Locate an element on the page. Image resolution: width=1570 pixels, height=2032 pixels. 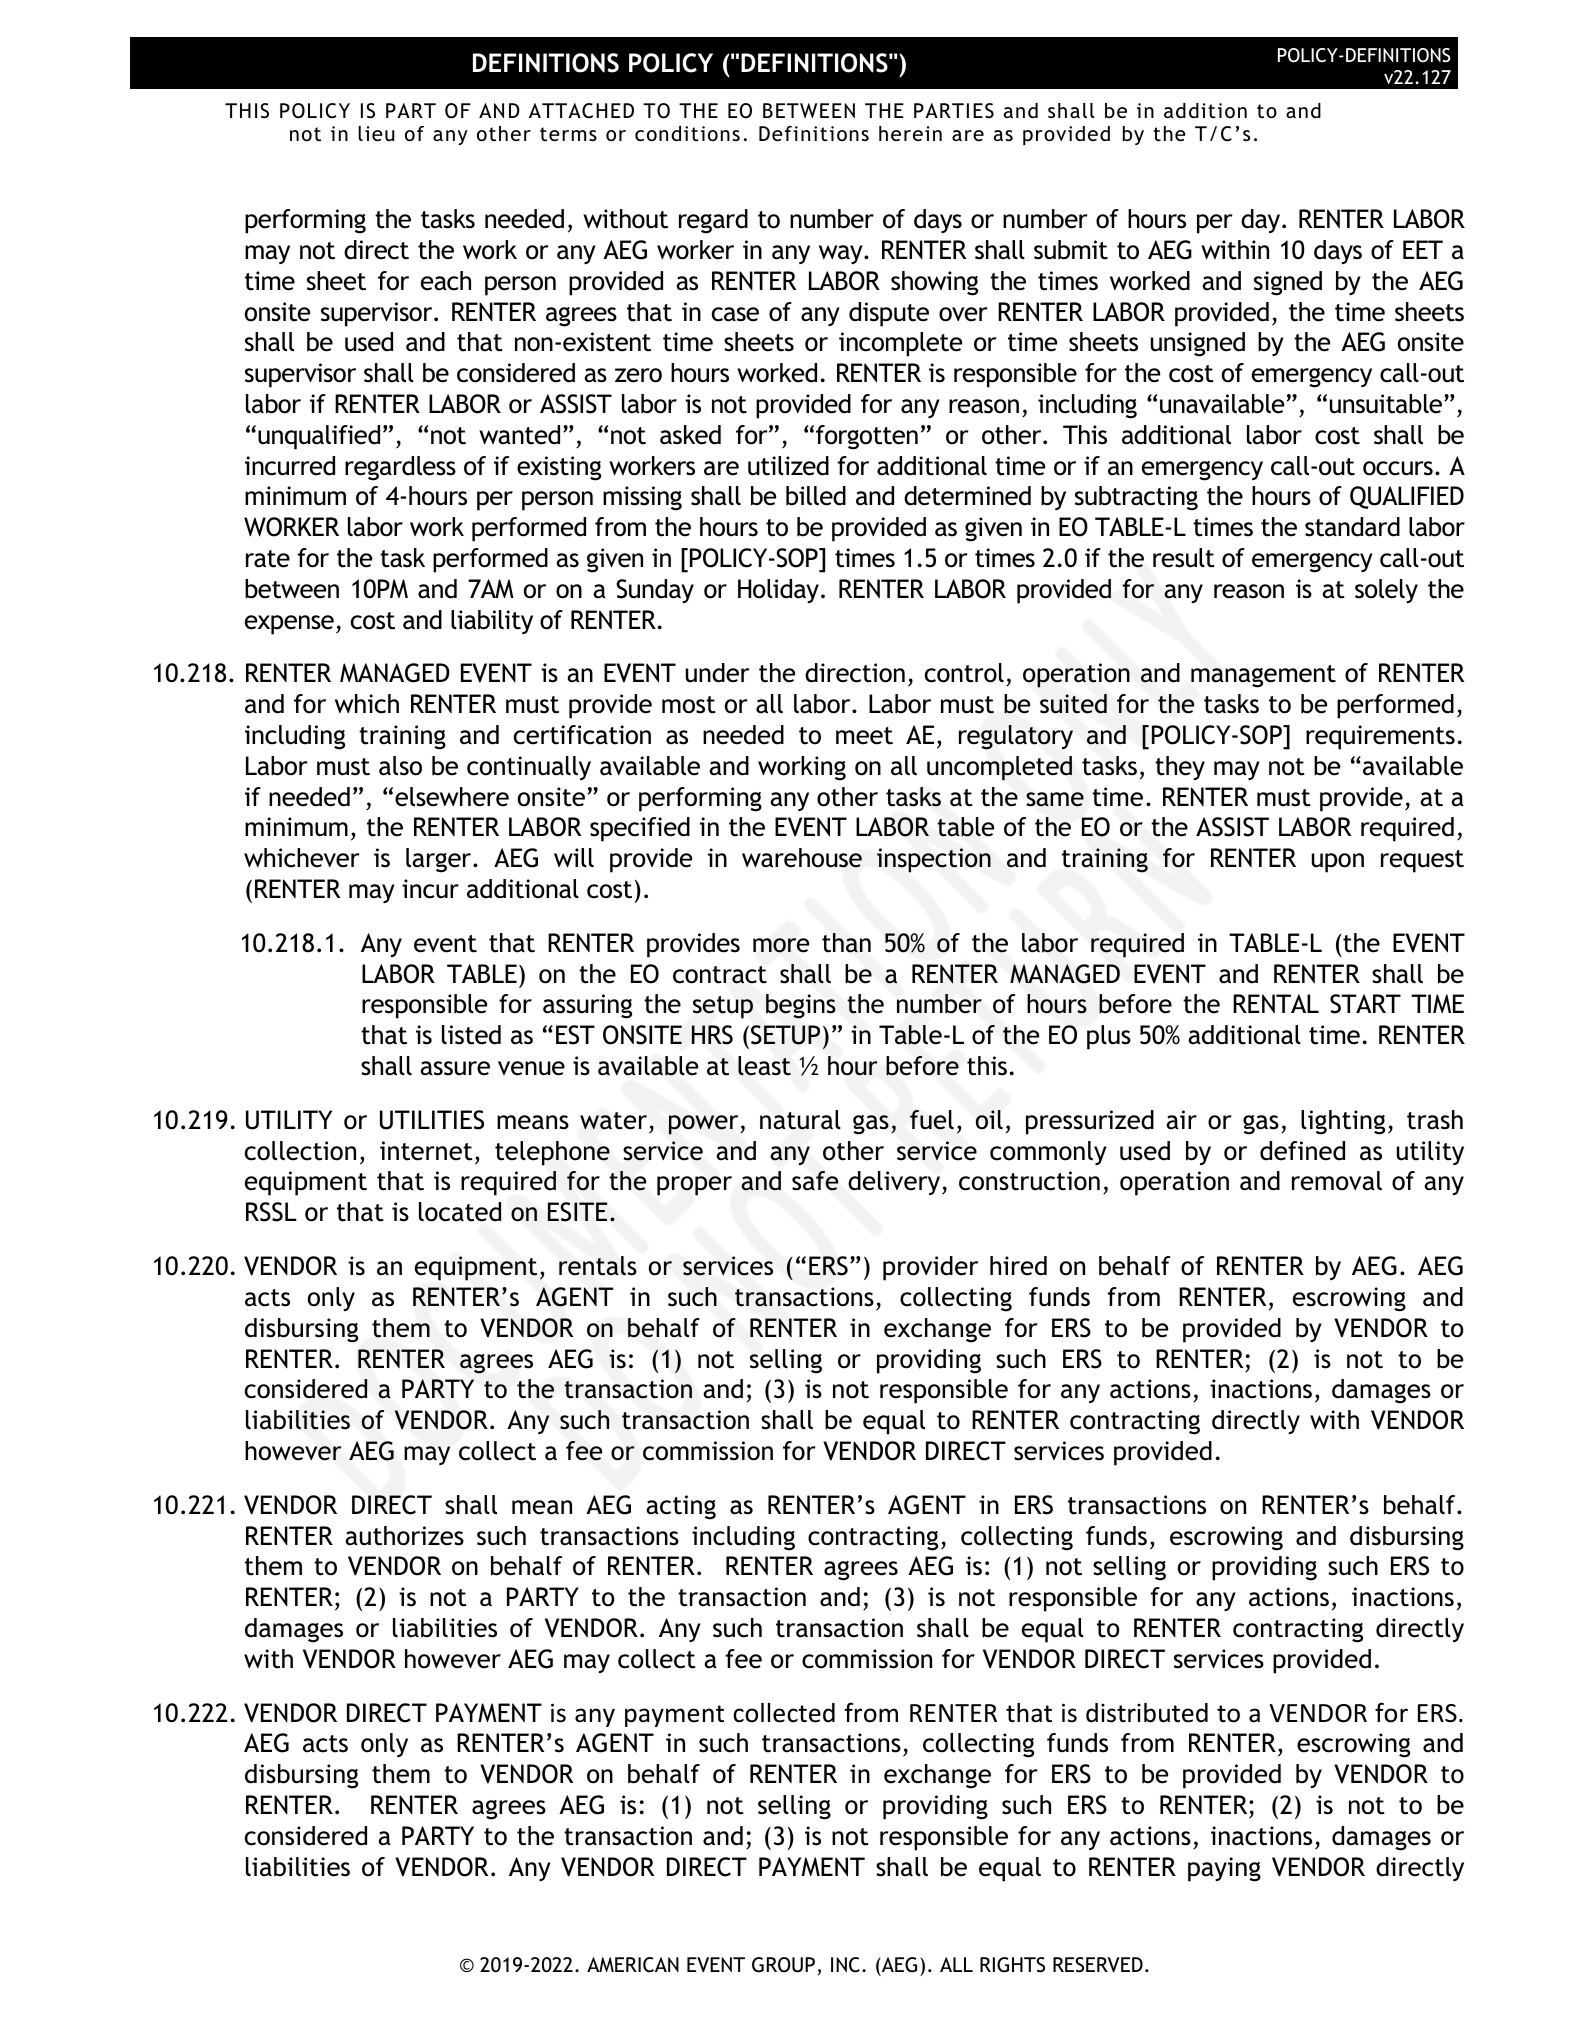
submit is located at coordinates (1071, 250).
